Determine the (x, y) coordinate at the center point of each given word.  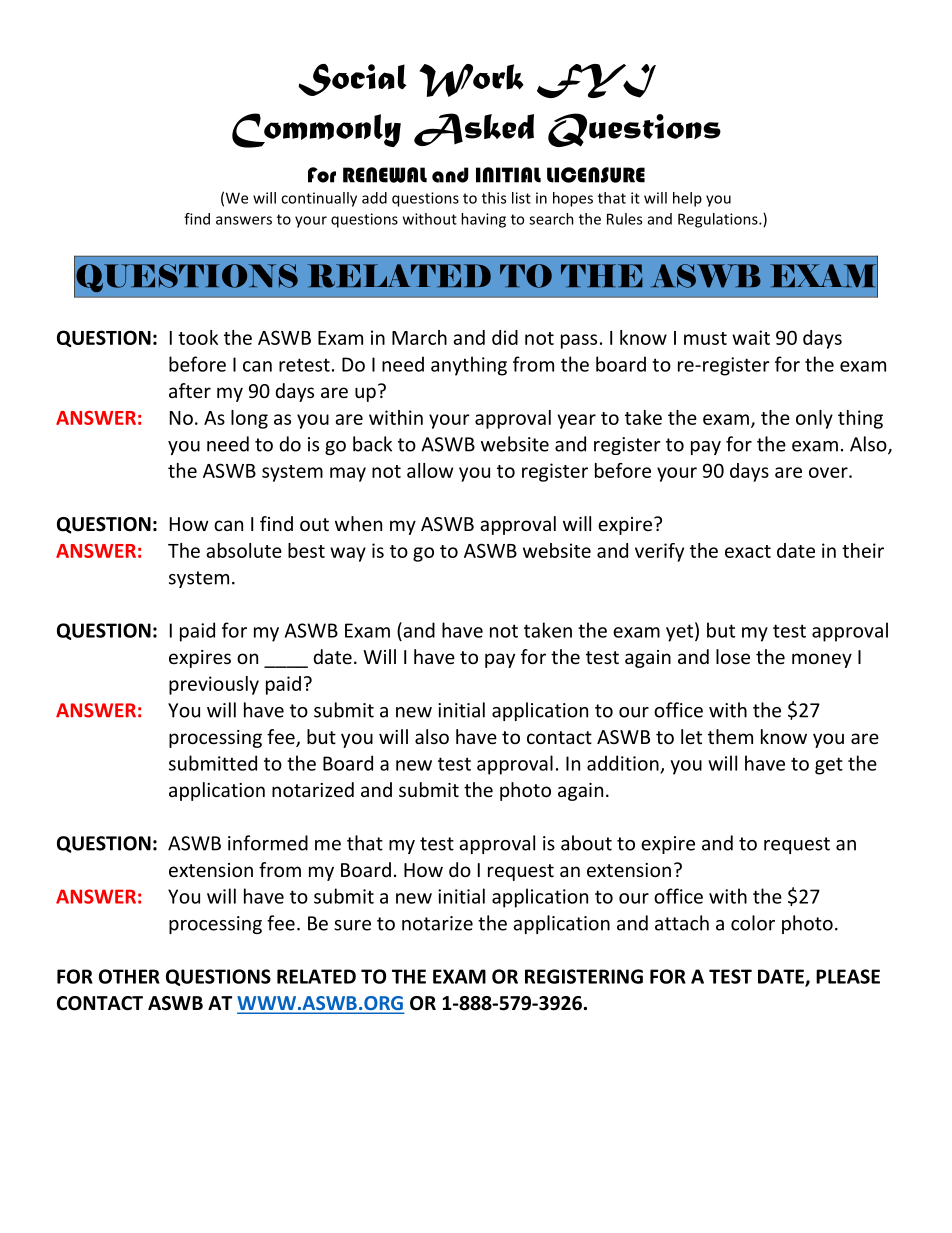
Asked (474, 129)
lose (733, 656)
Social (353, 80)
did (505, 337)
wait (751, 337)
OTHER (129, 976)
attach (682, 923)
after (190, 390)
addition (623, 763)
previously (214, 685)
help (687, 199)
